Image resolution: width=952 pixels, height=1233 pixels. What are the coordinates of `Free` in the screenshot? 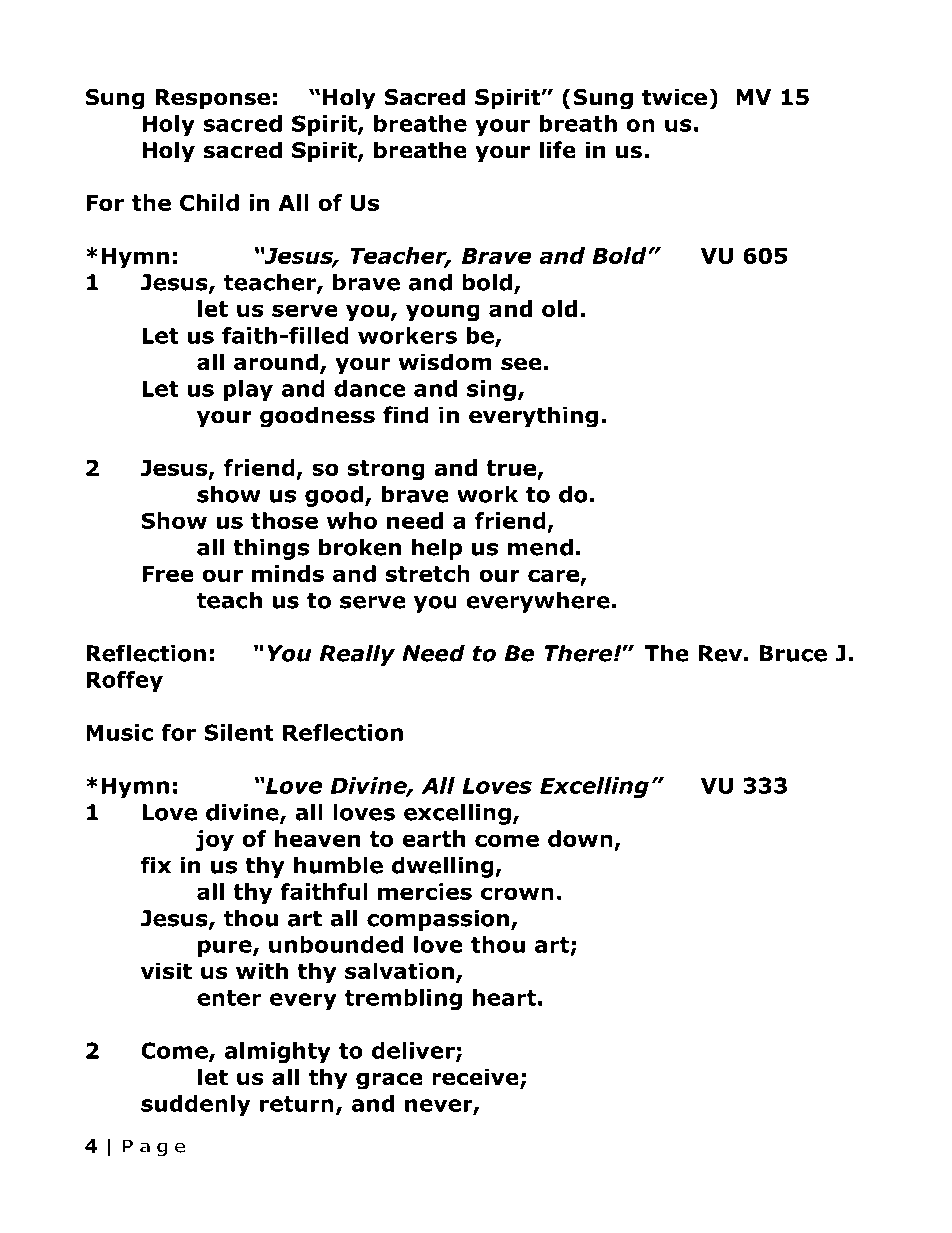 It's located at (168, 574).
